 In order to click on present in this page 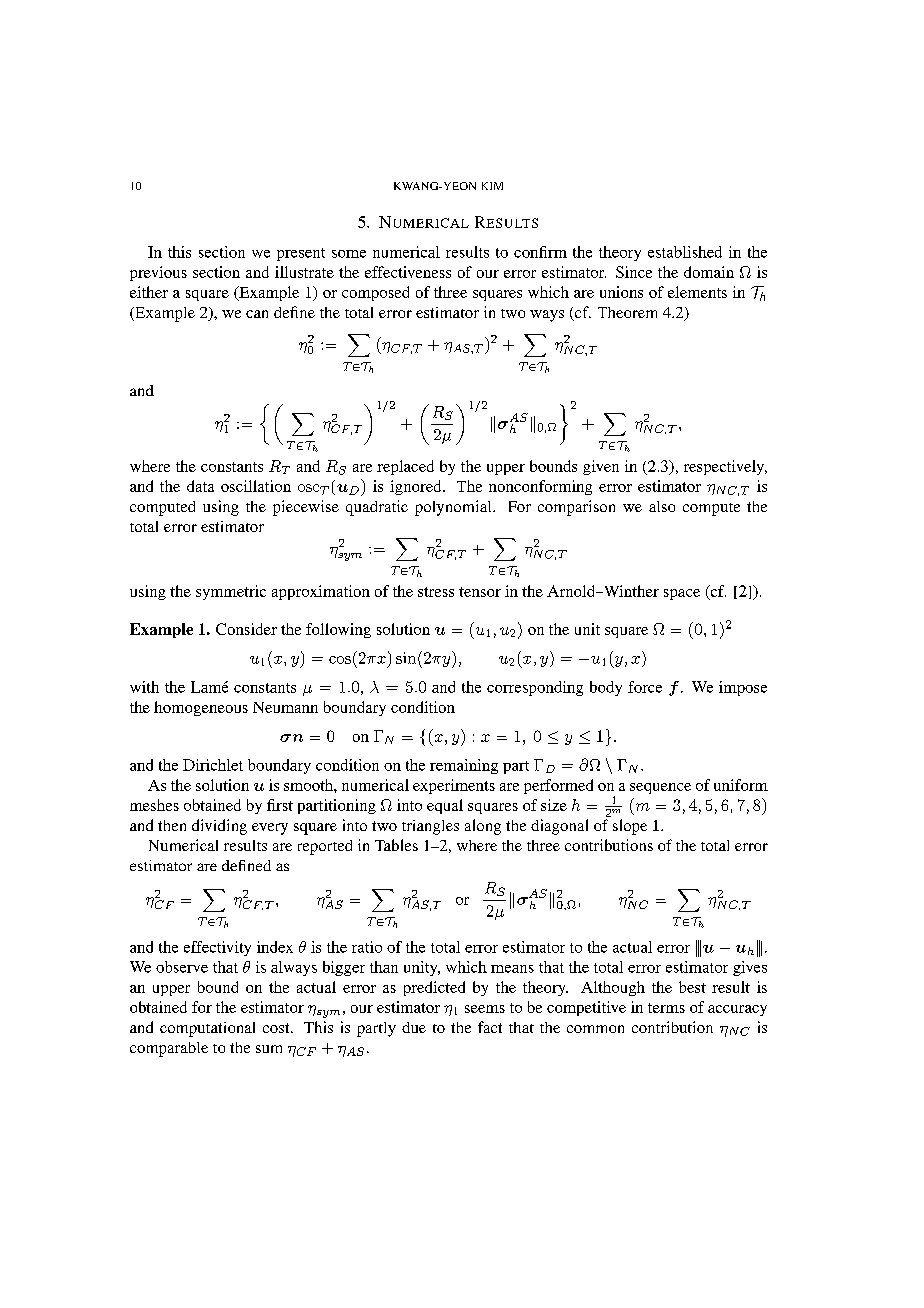, I will do `click(301, 254)`.
